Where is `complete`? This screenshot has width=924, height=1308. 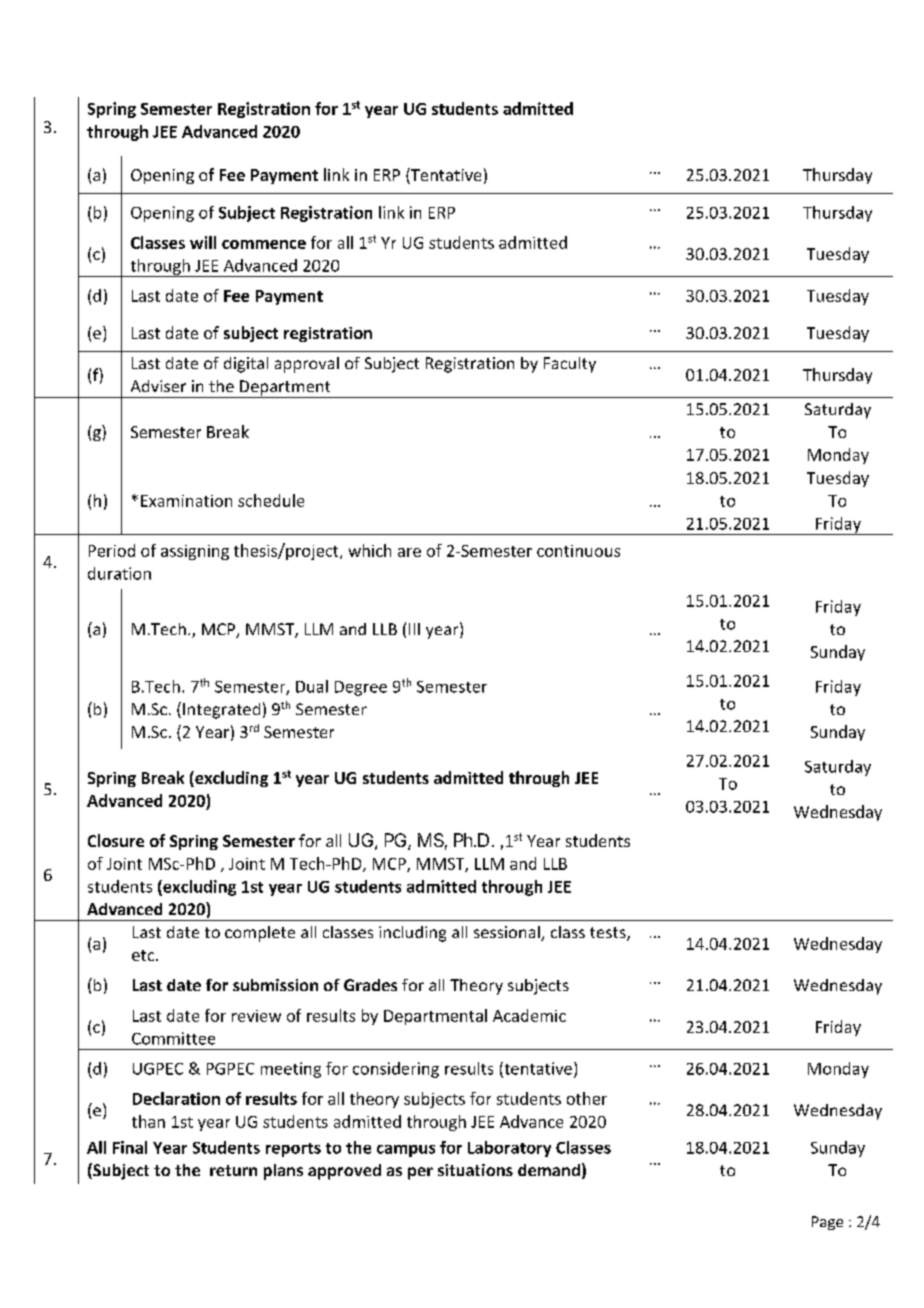 complete is located at coordinates (260, 934).
